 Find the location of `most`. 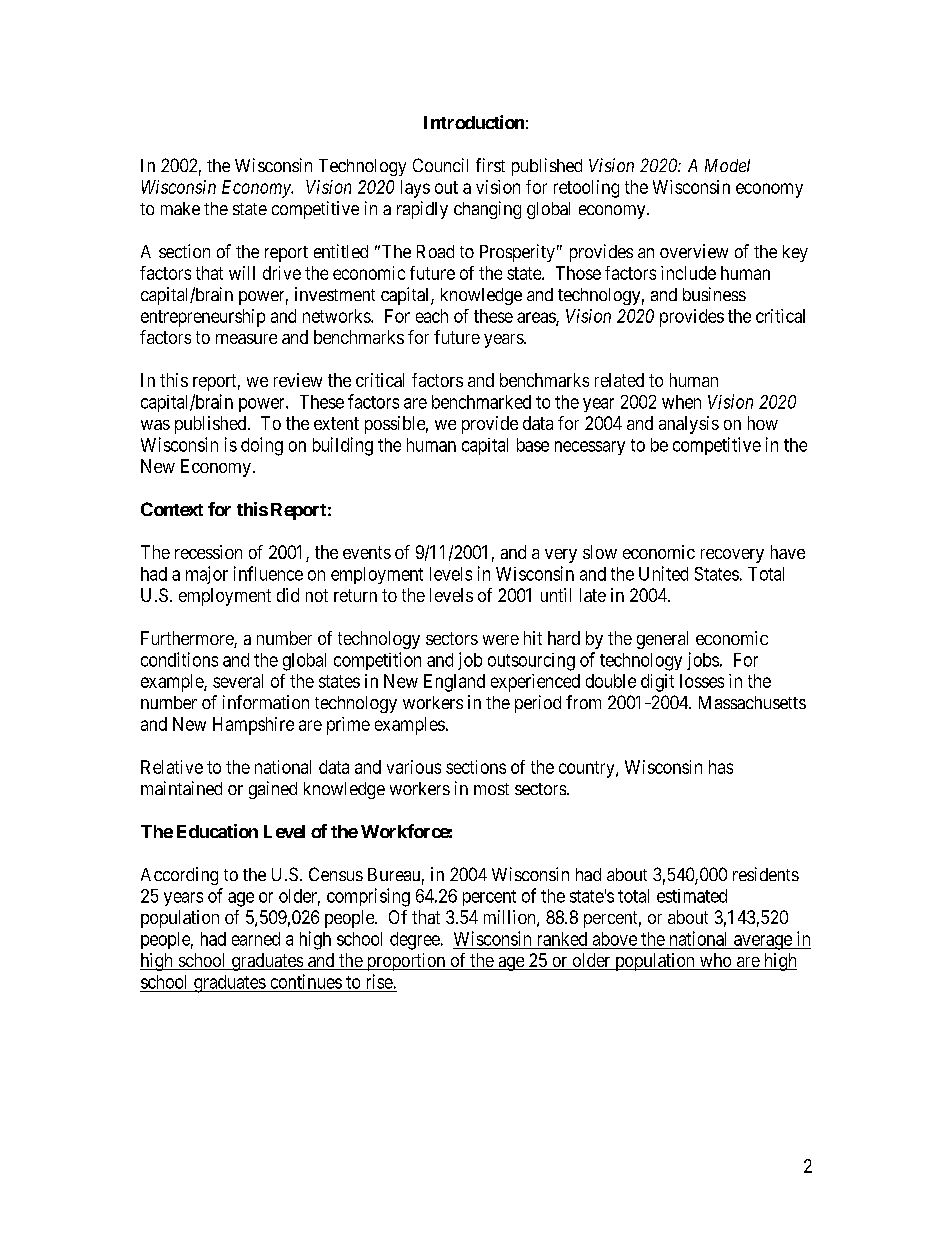

most is located at coordinates (491, 789).
